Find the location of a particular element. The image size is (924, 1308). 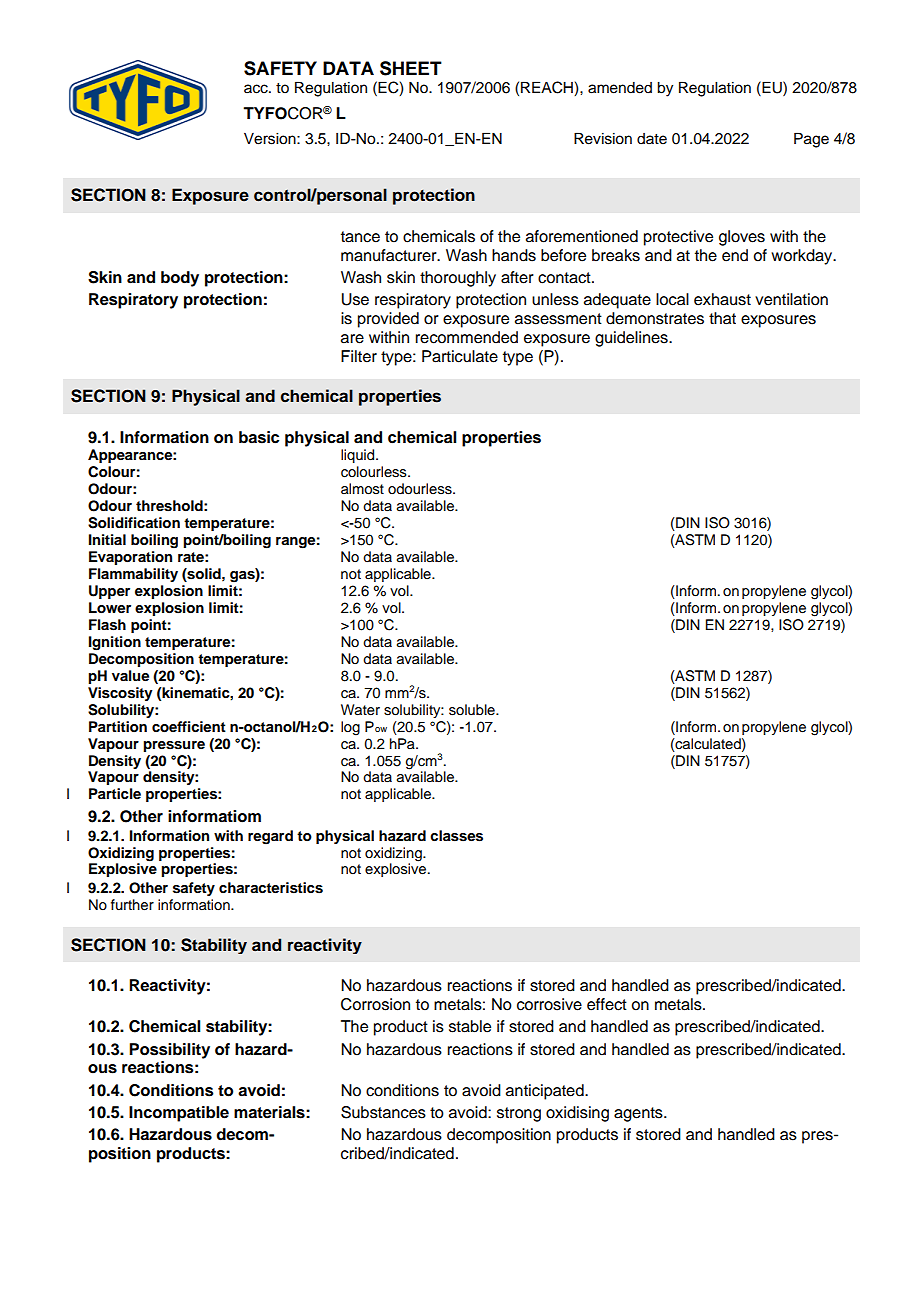

Incompatible is located at coordinates (179, 1114).
